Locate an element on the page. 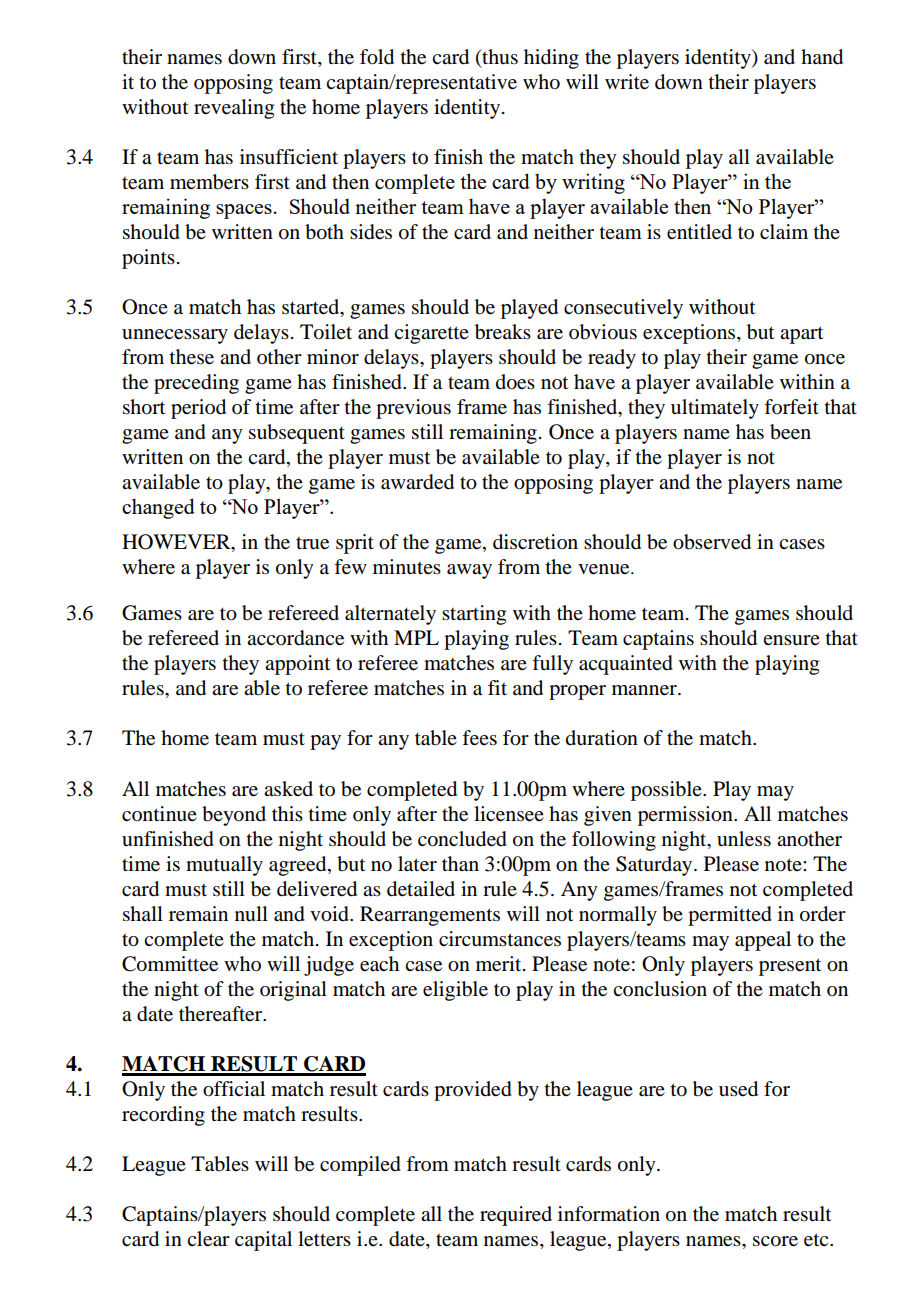 Image resolution: width=924 pixels, height=1309 pixels. null is located at coordinates (251, 914).
